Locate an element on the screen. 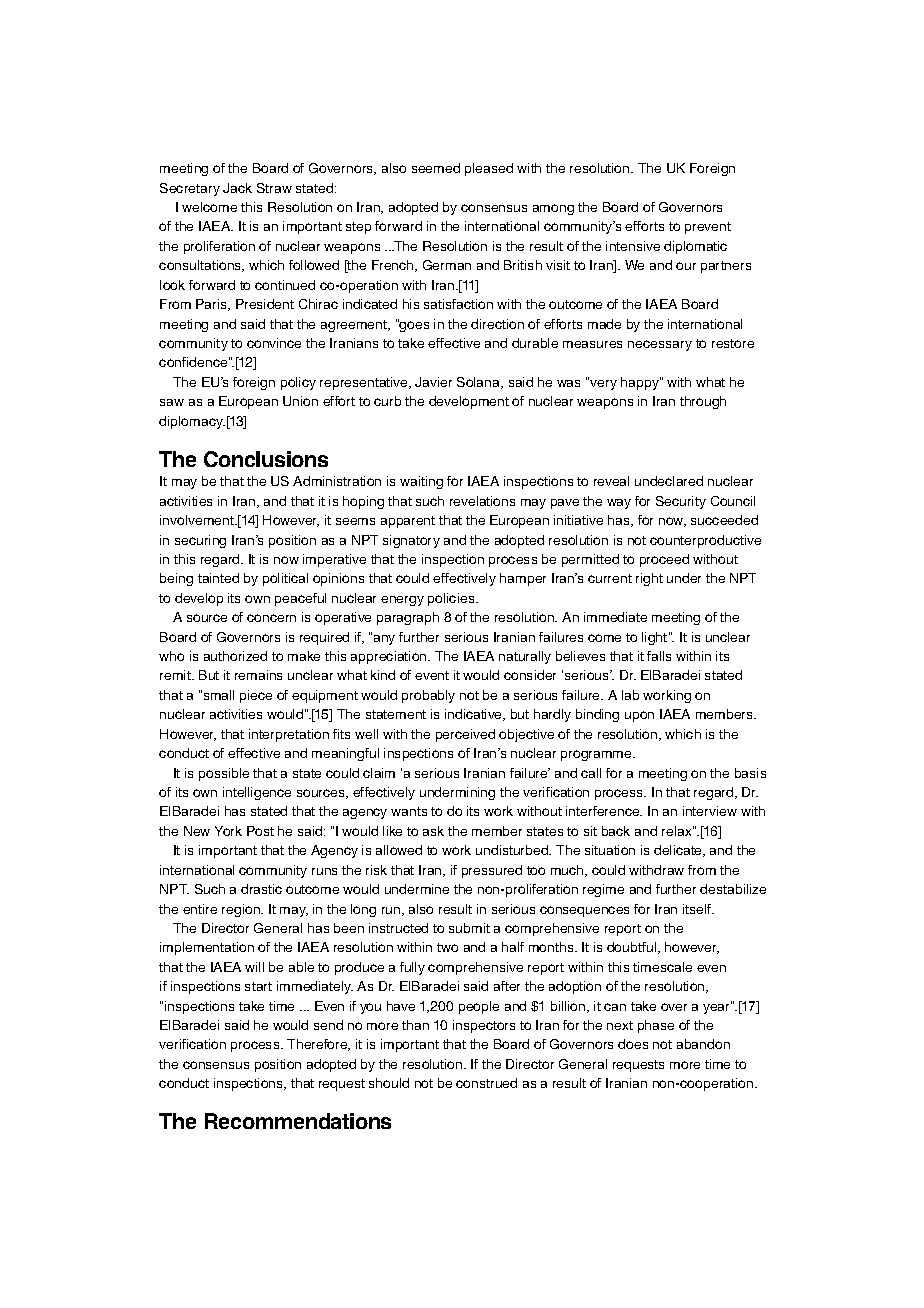  seemed is located at coordinates (436, 168).
